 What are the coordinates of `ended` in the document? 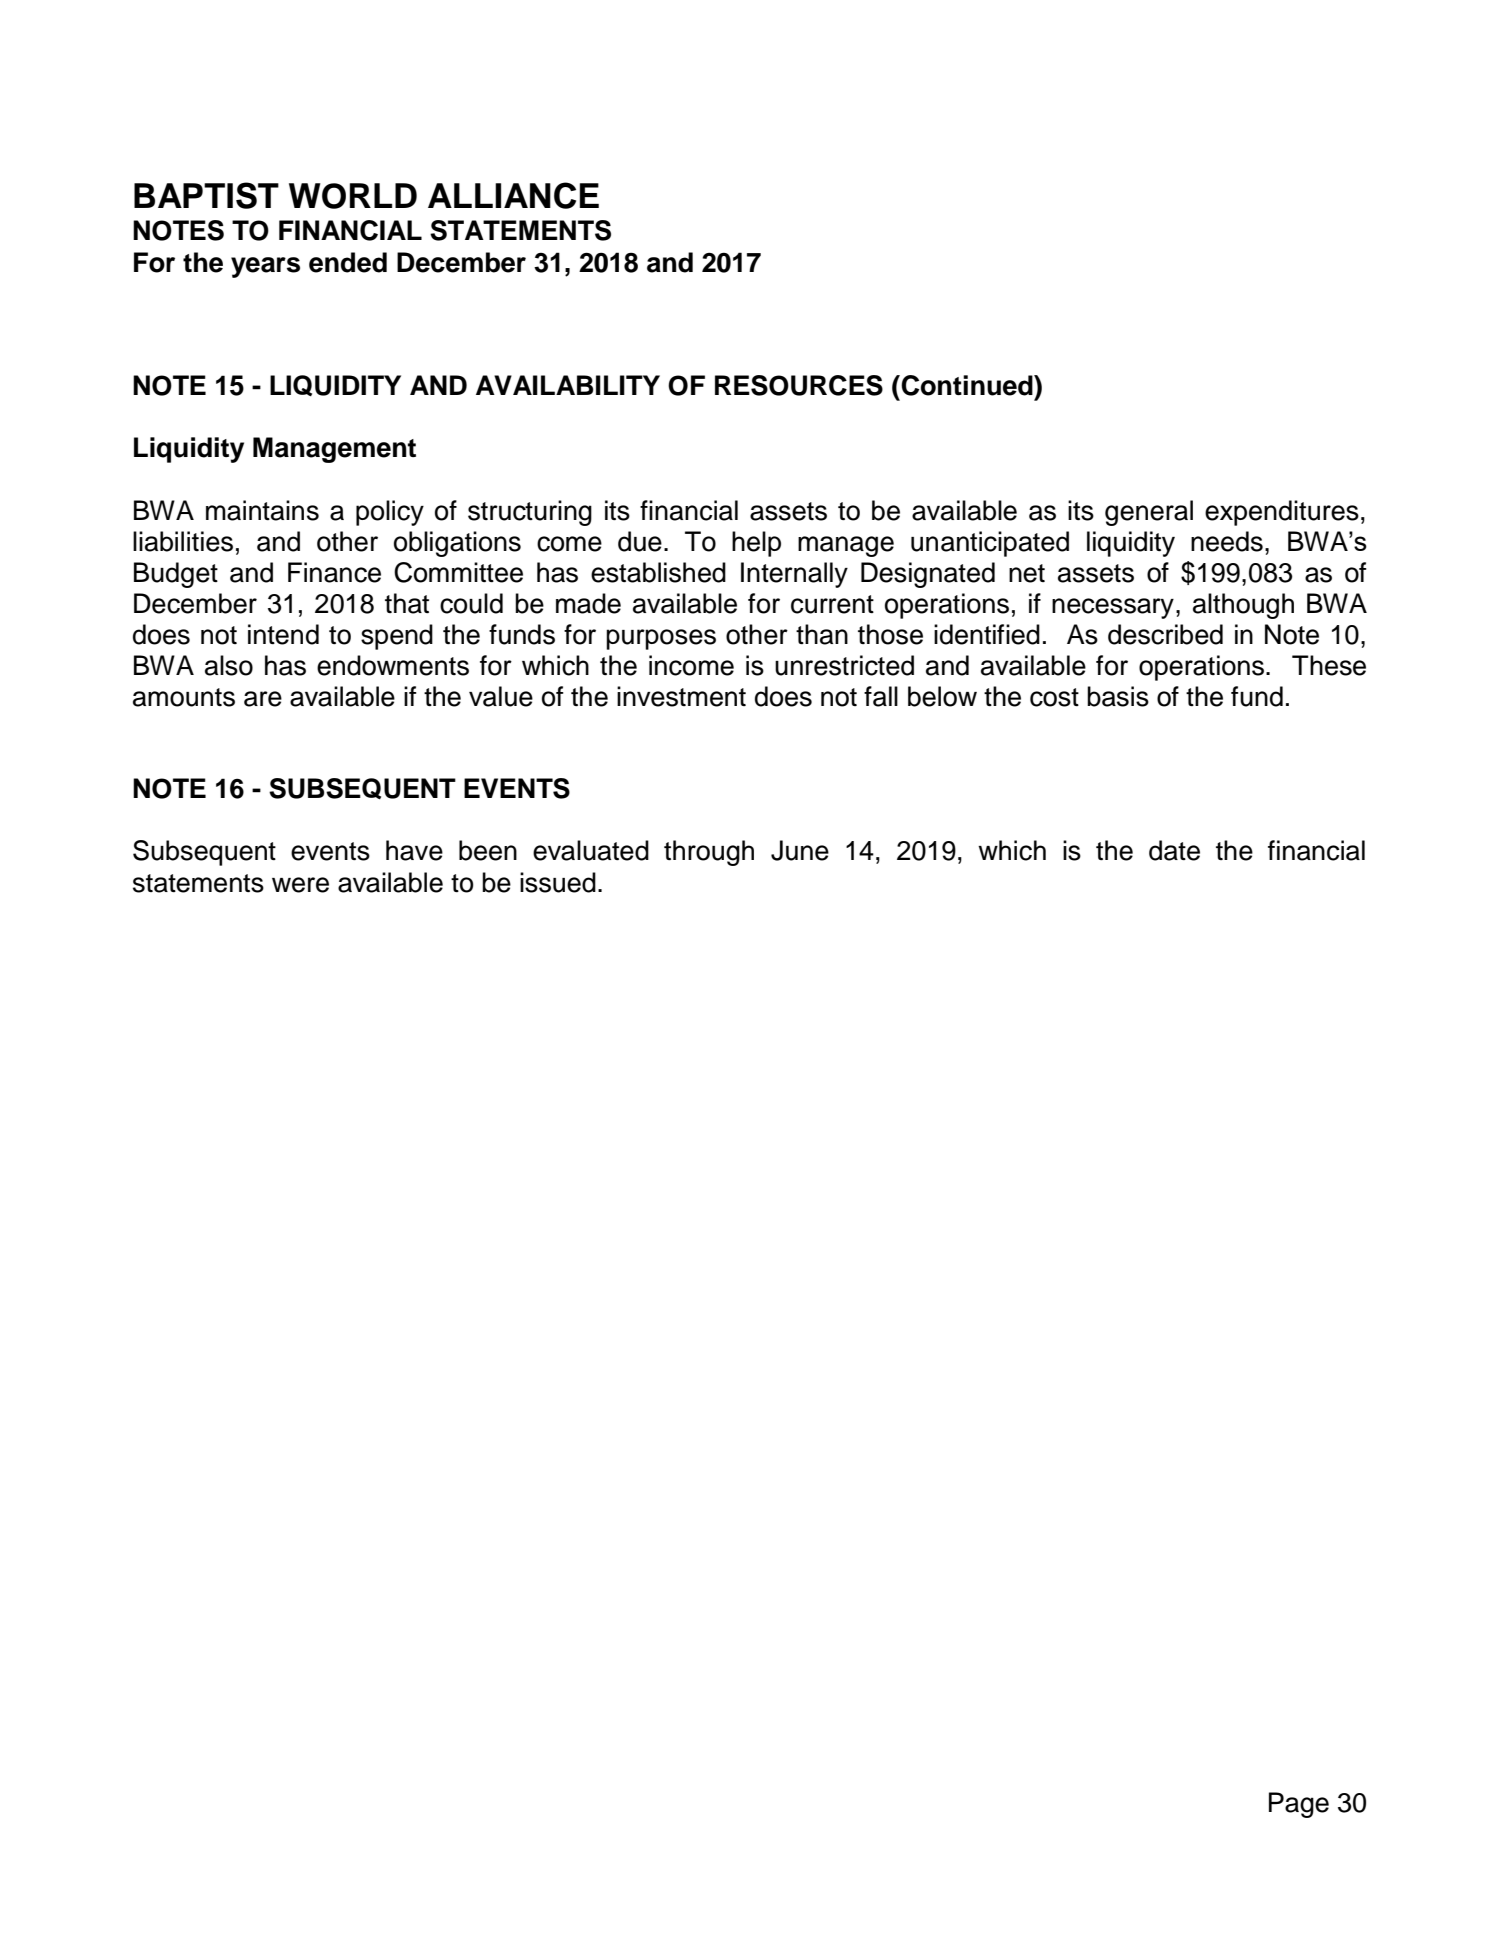 It's located at (348, 262).
